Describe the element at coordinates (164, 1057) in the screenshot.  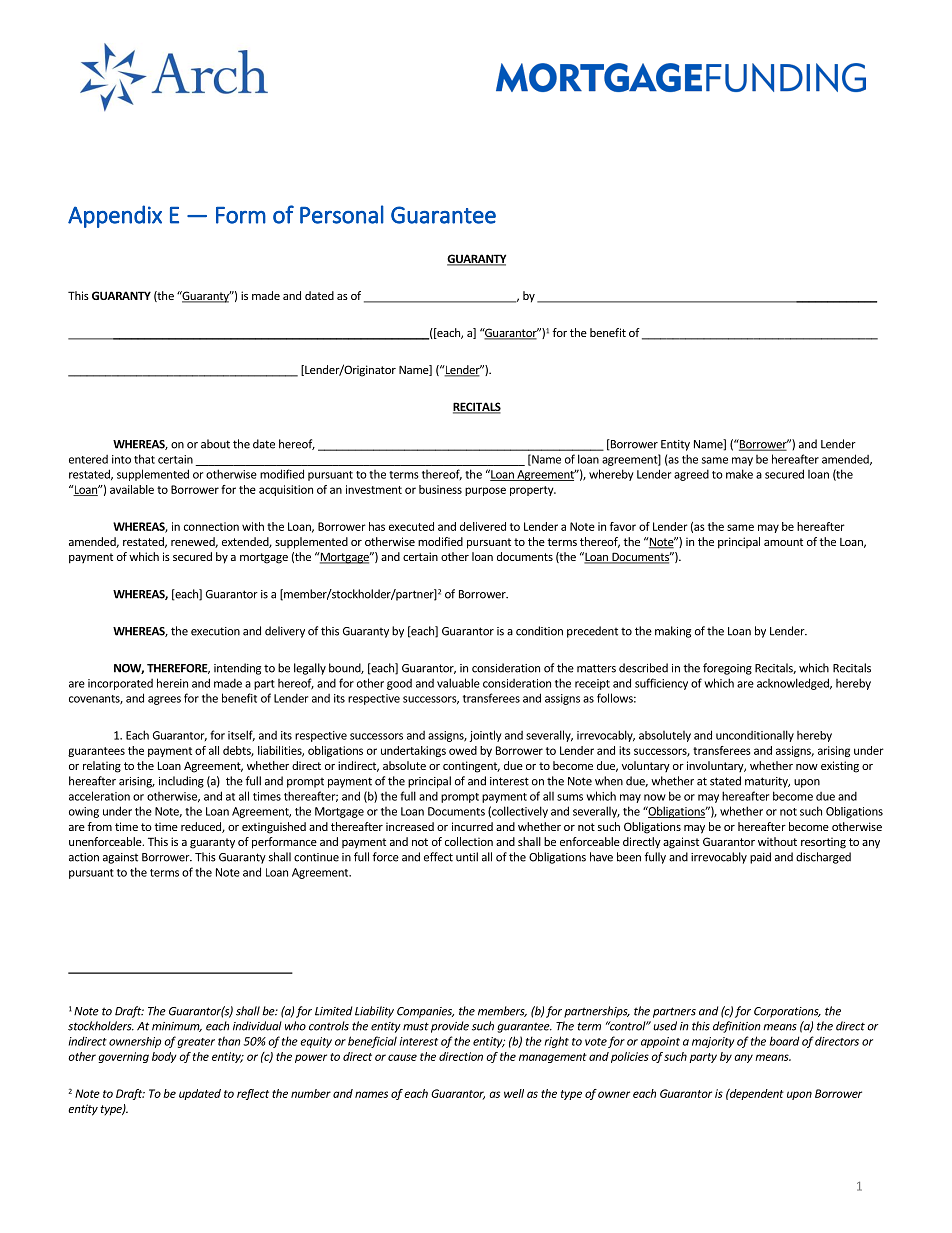
I see `body` at that location.
